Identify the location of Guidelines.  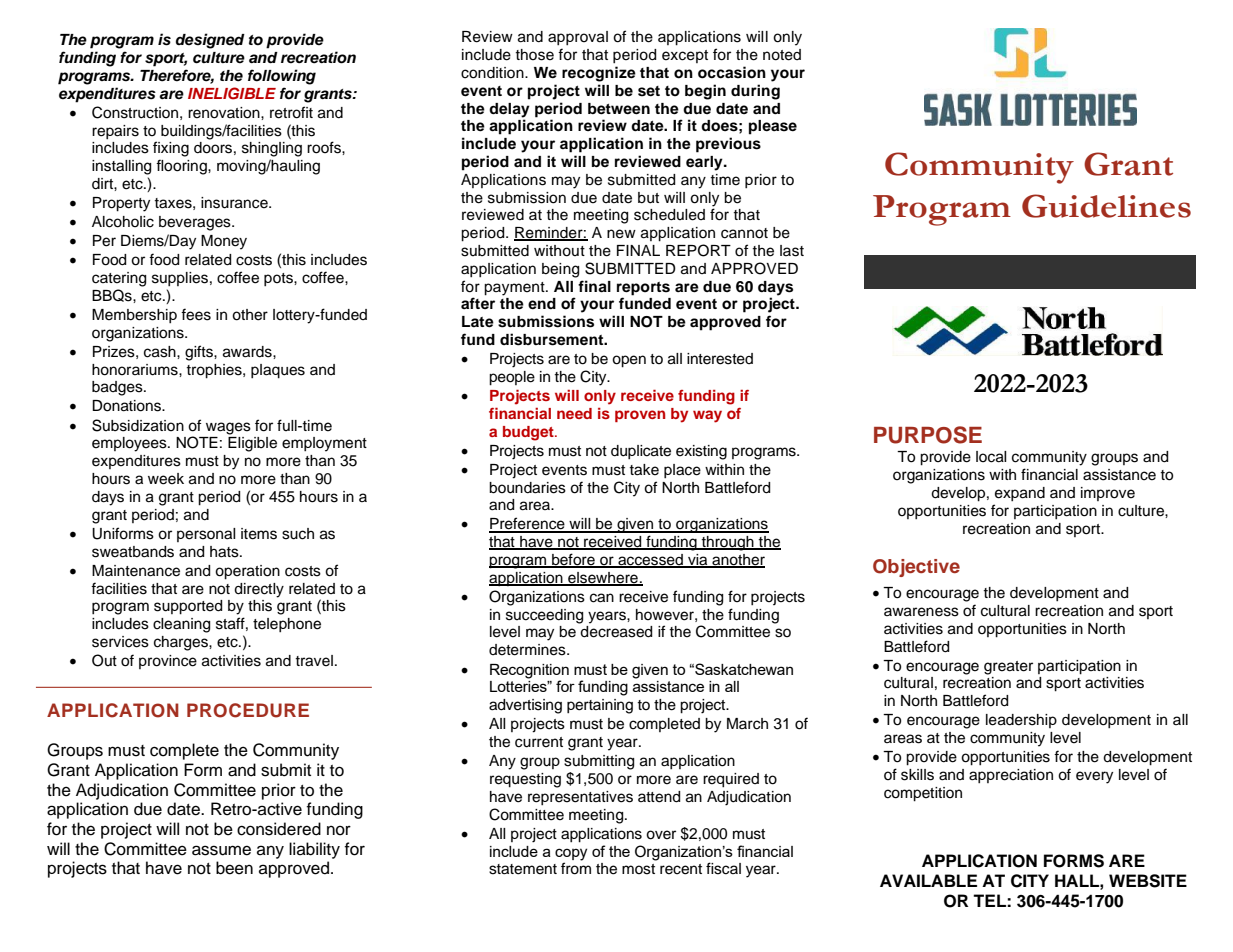
(1106, 206).
